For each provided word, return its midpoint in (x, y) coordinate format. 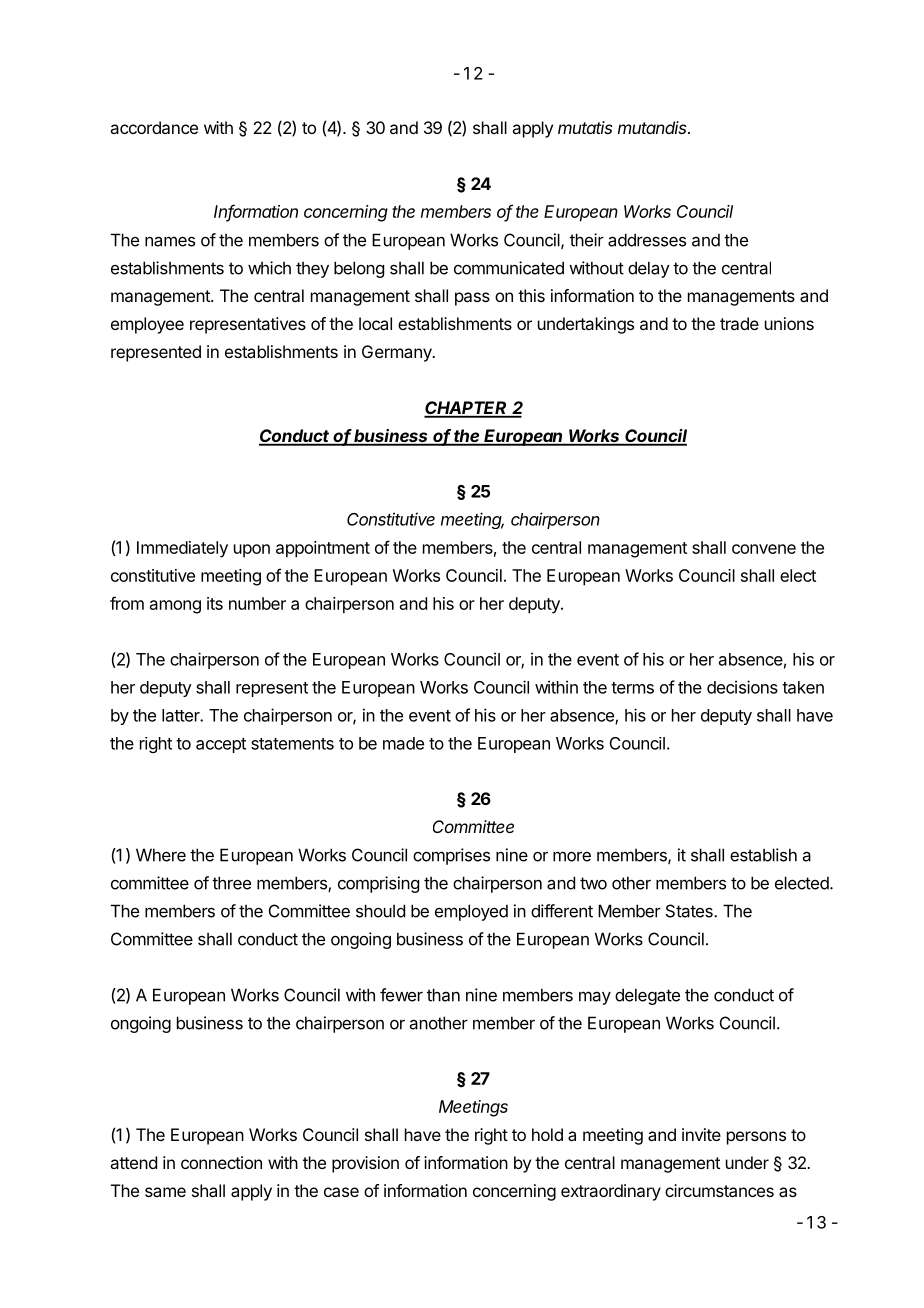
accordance (154, 127)
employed (471, 912)
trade (739, 323)
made (403, 743)
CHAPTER (467, 409)
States (690, 911)
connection (221, 1162)
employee (147, 325)
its (215, 603)
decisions (742, 687)
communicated (509, 268)
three (231, 883)
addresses (647, 240)
